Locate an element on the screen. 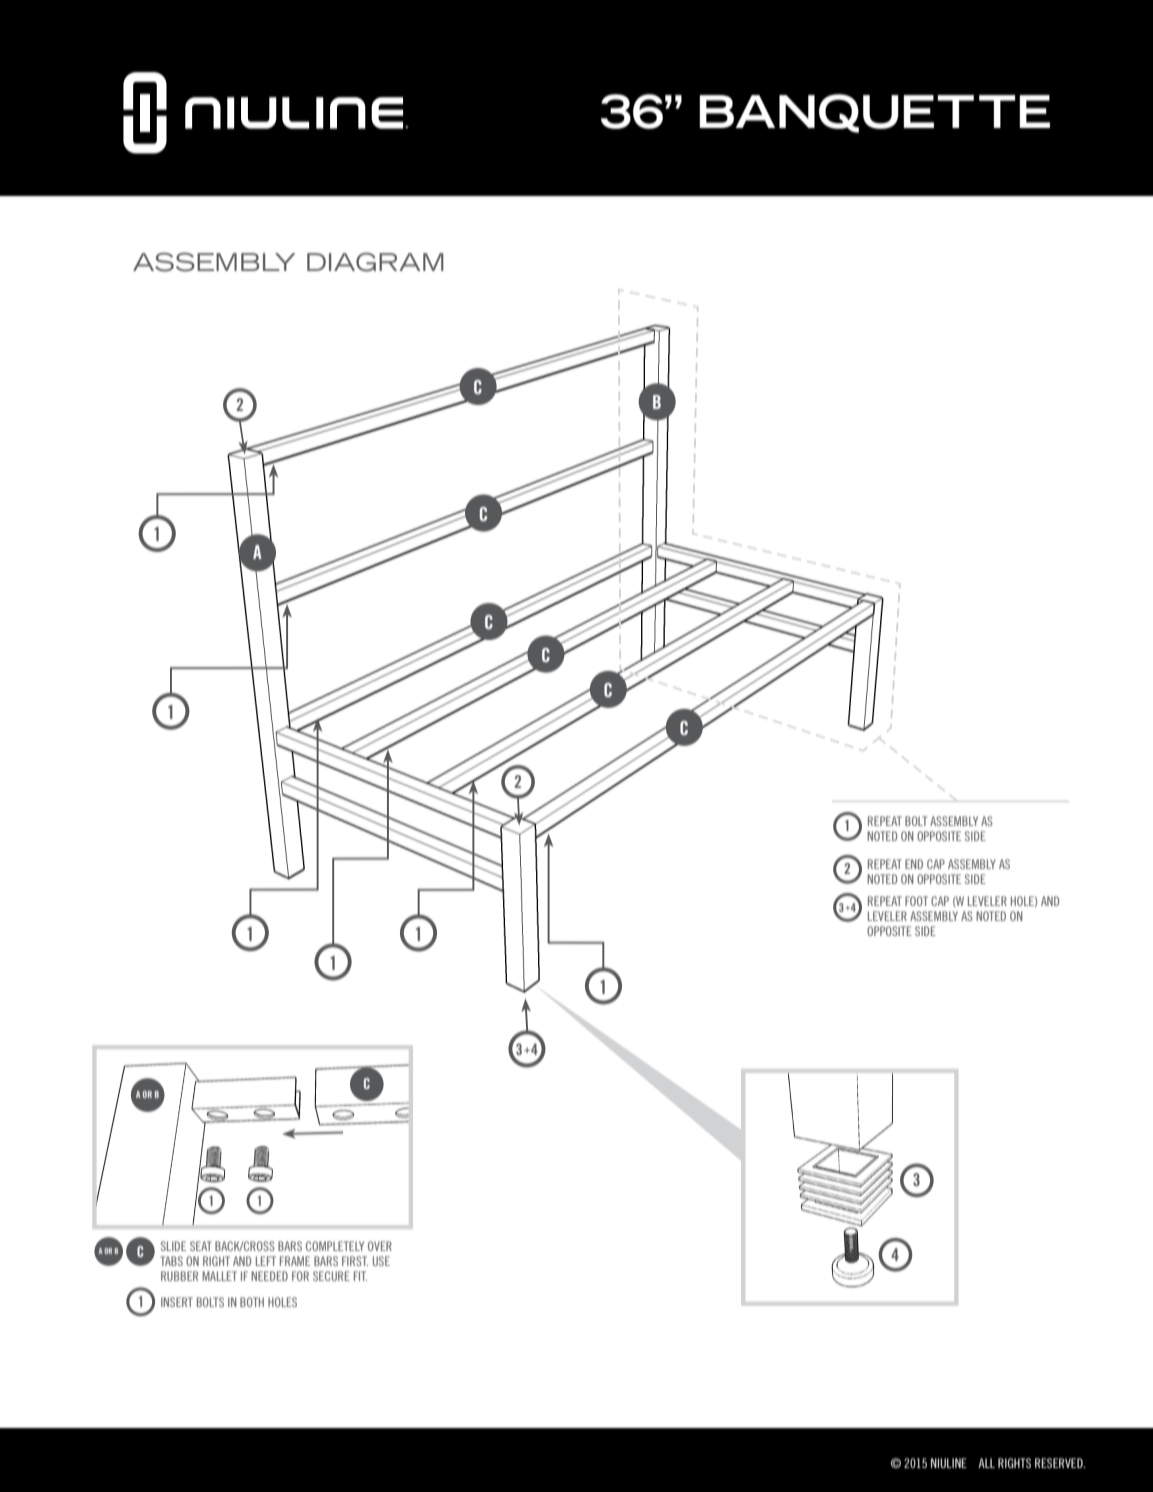 The height and width of the screenshot is (1492, 1153). BOTH is located at coordinates (252, 1302).
